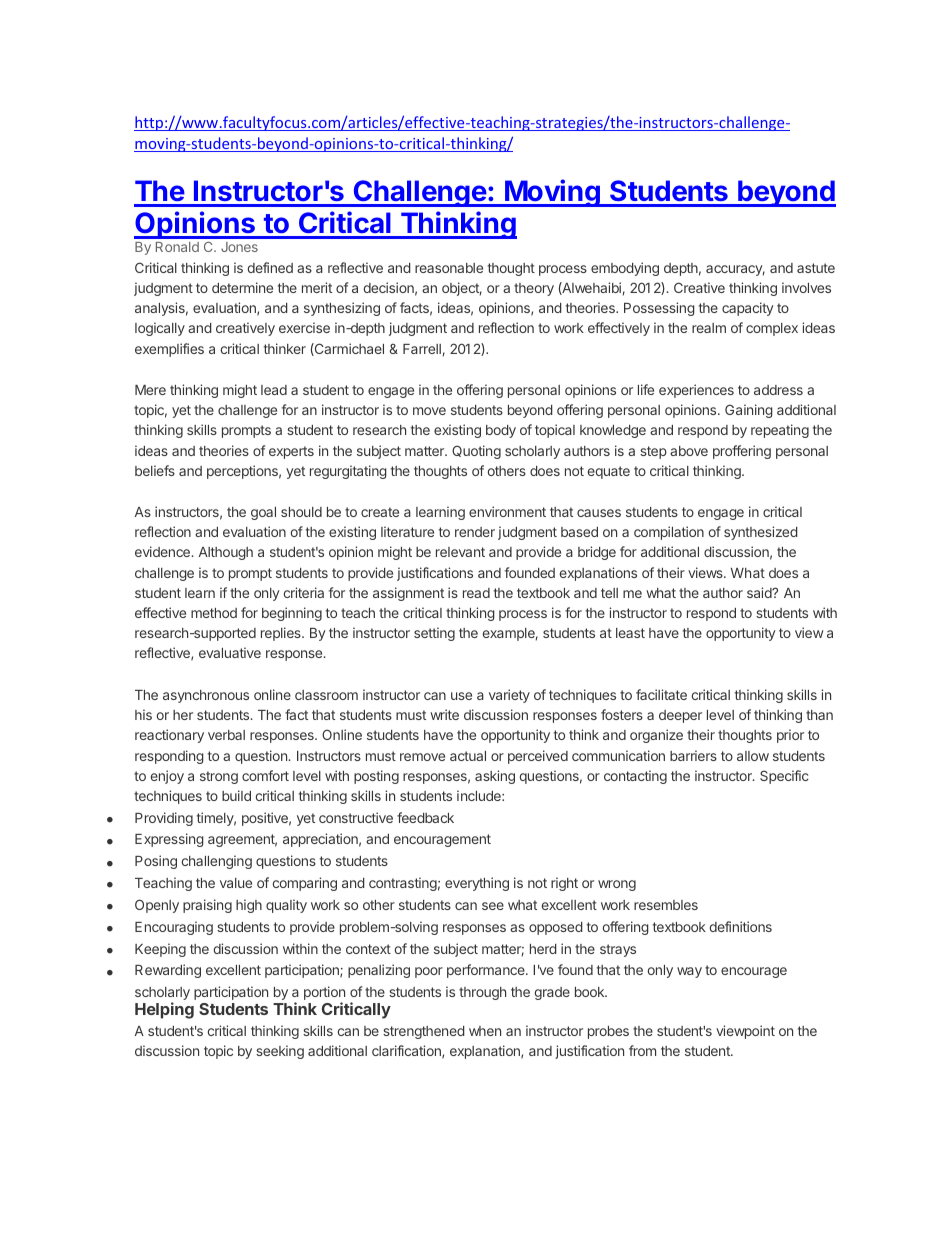 The image size is (952, 1233). Describe the element at coordinates (434, 634) in the document. I see `setting` at that location.
